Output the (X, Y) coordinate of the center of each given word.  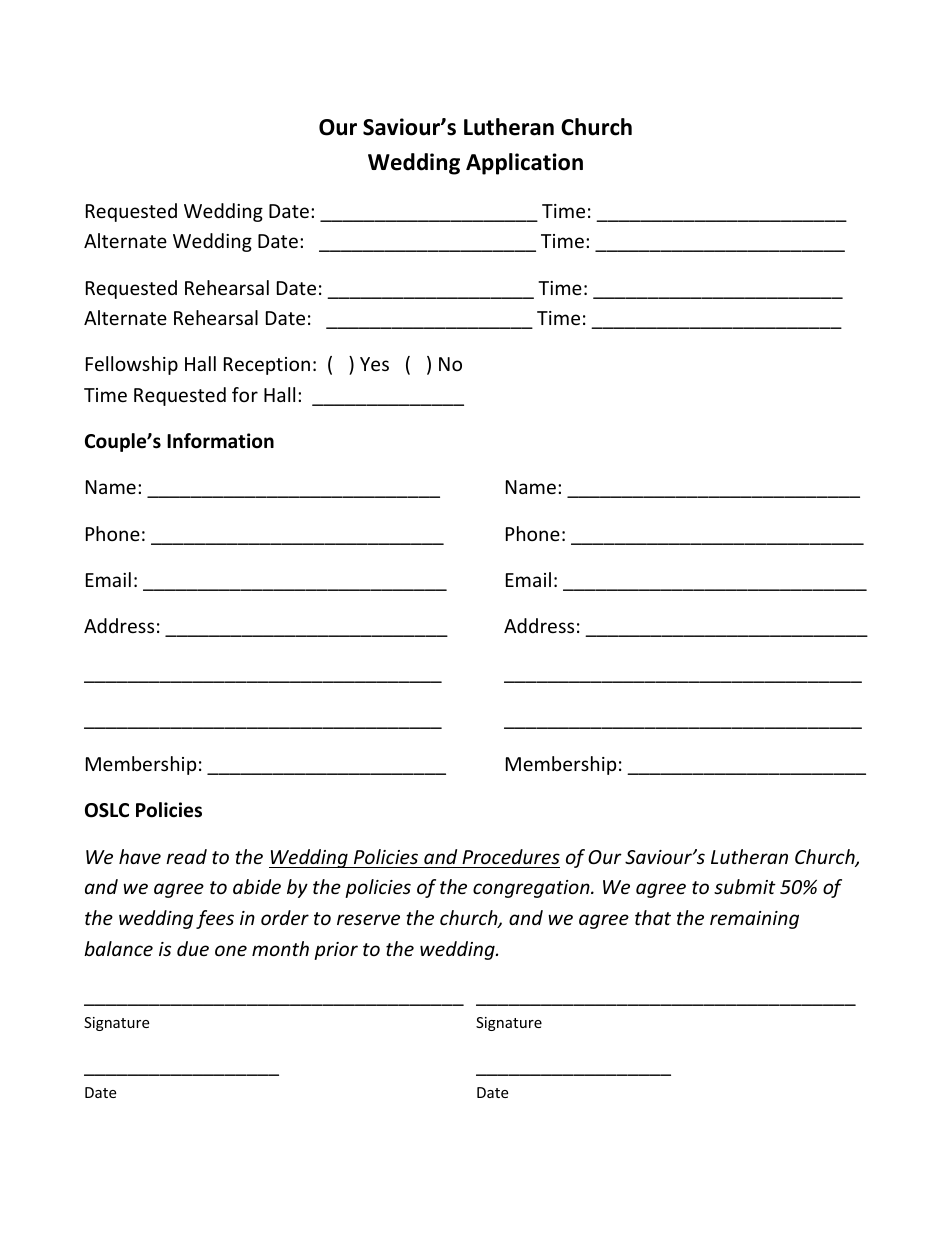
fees (215, 919)
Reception (267, 366)
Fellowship (132, 365)
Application (524, 164)
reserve (368, 919)
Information (220, 441)
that (653, 917)
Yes (374, 364)
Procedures (511, 856)
